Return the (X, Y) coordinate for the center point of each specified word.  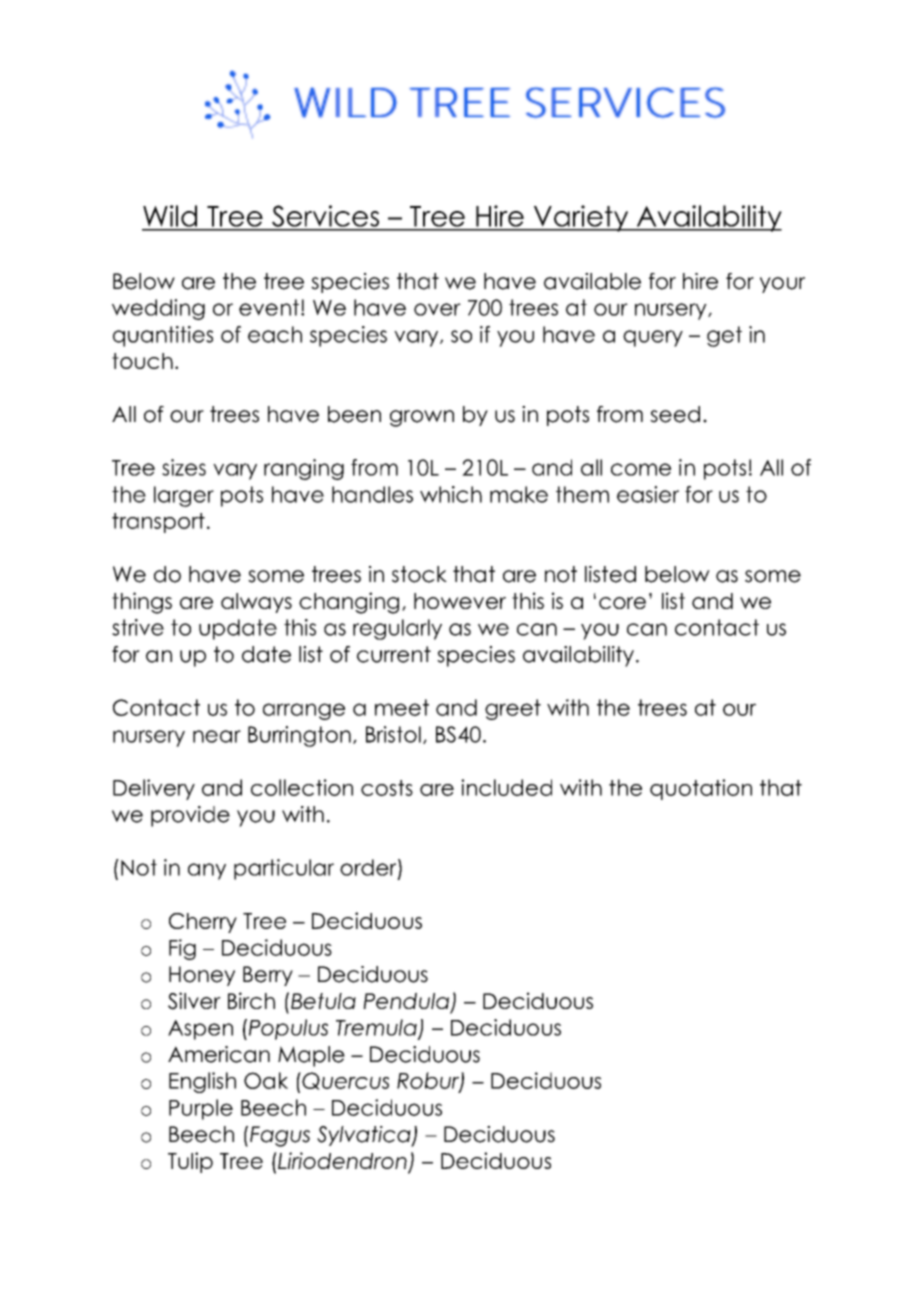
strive (138, 627)
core (622, 603)
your (782, 285)
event (269, 307)
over (437, 309)
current (394, 654)
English (202, 1082)
